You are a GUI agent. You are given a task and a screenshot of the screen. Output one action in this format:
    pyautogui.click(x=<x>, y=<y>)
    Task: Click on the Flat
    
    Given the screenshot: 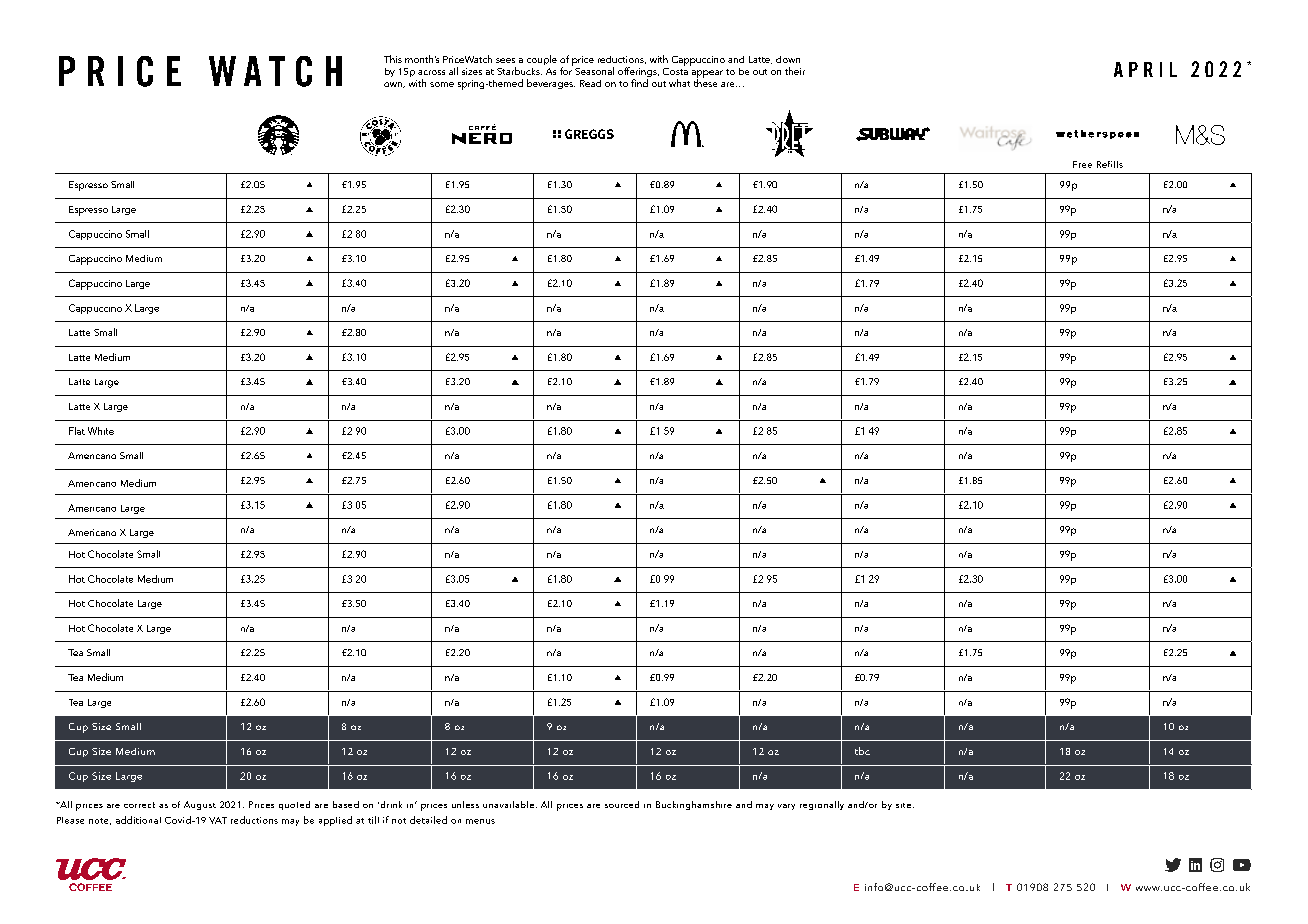 What is the action you would take?
    pyautogui.click(x=77, y=431)
